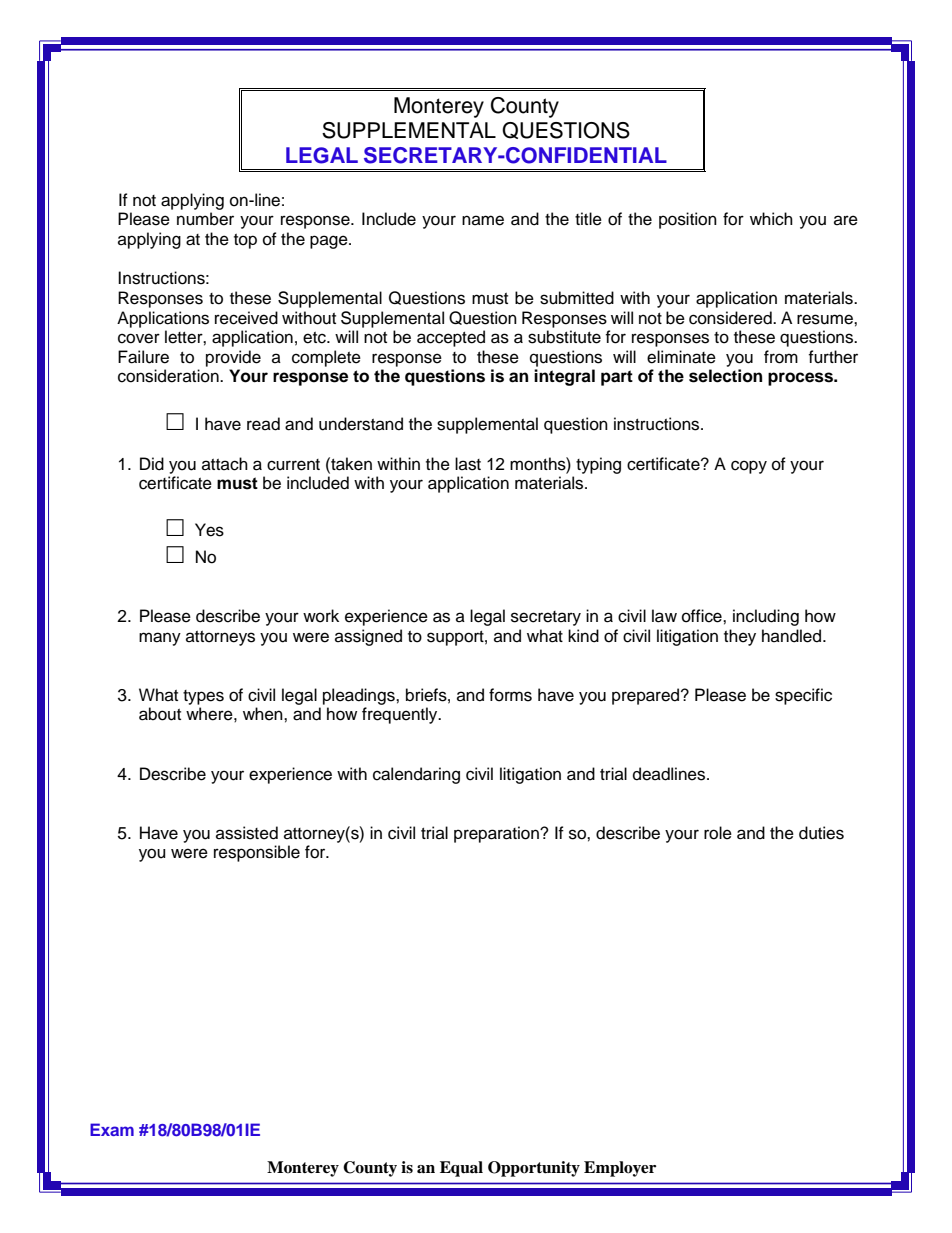  I want to click on which, so click(771, 219).
